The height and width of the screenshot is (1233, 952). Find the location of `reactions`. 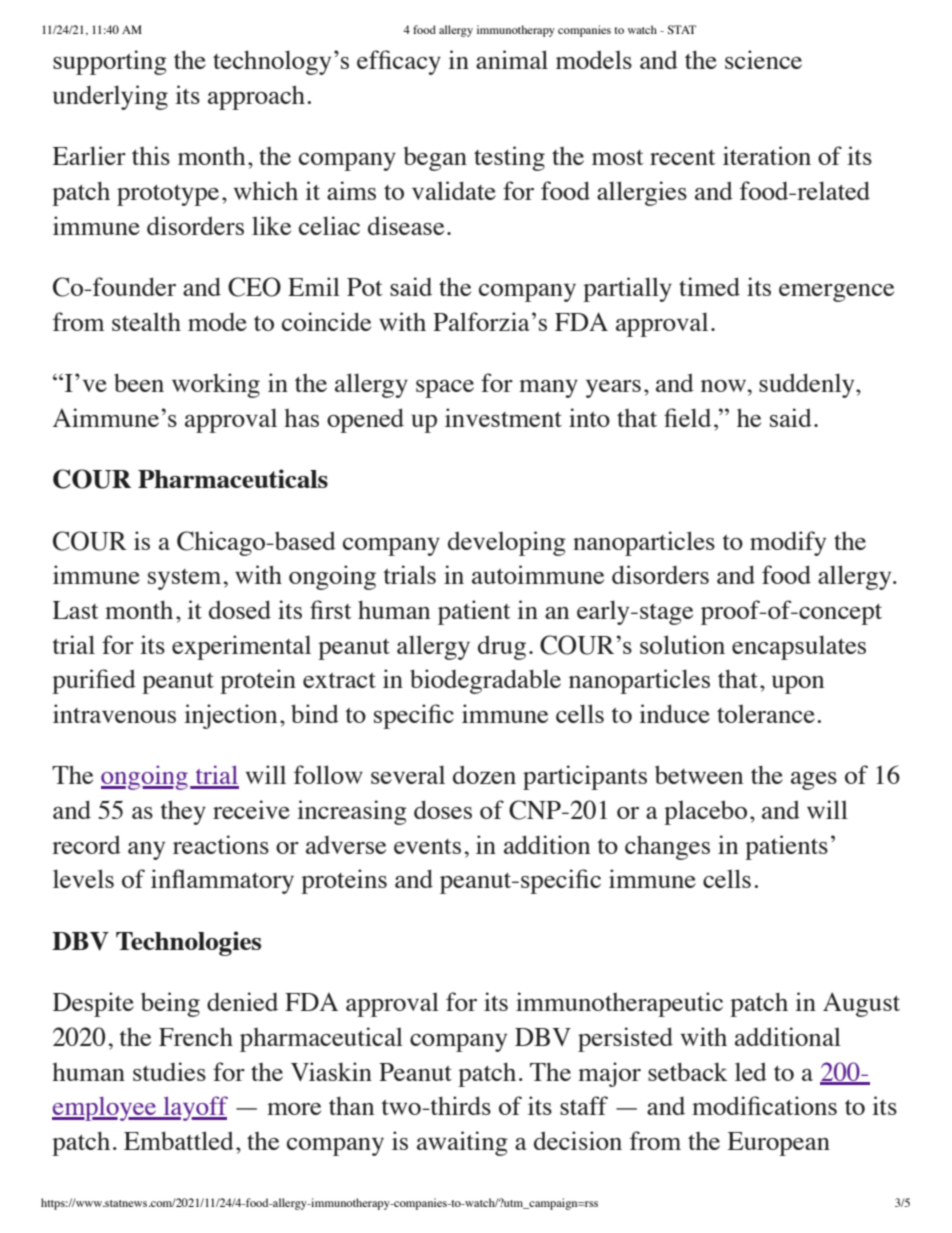

reactions is located at coordinates (221, 844).
